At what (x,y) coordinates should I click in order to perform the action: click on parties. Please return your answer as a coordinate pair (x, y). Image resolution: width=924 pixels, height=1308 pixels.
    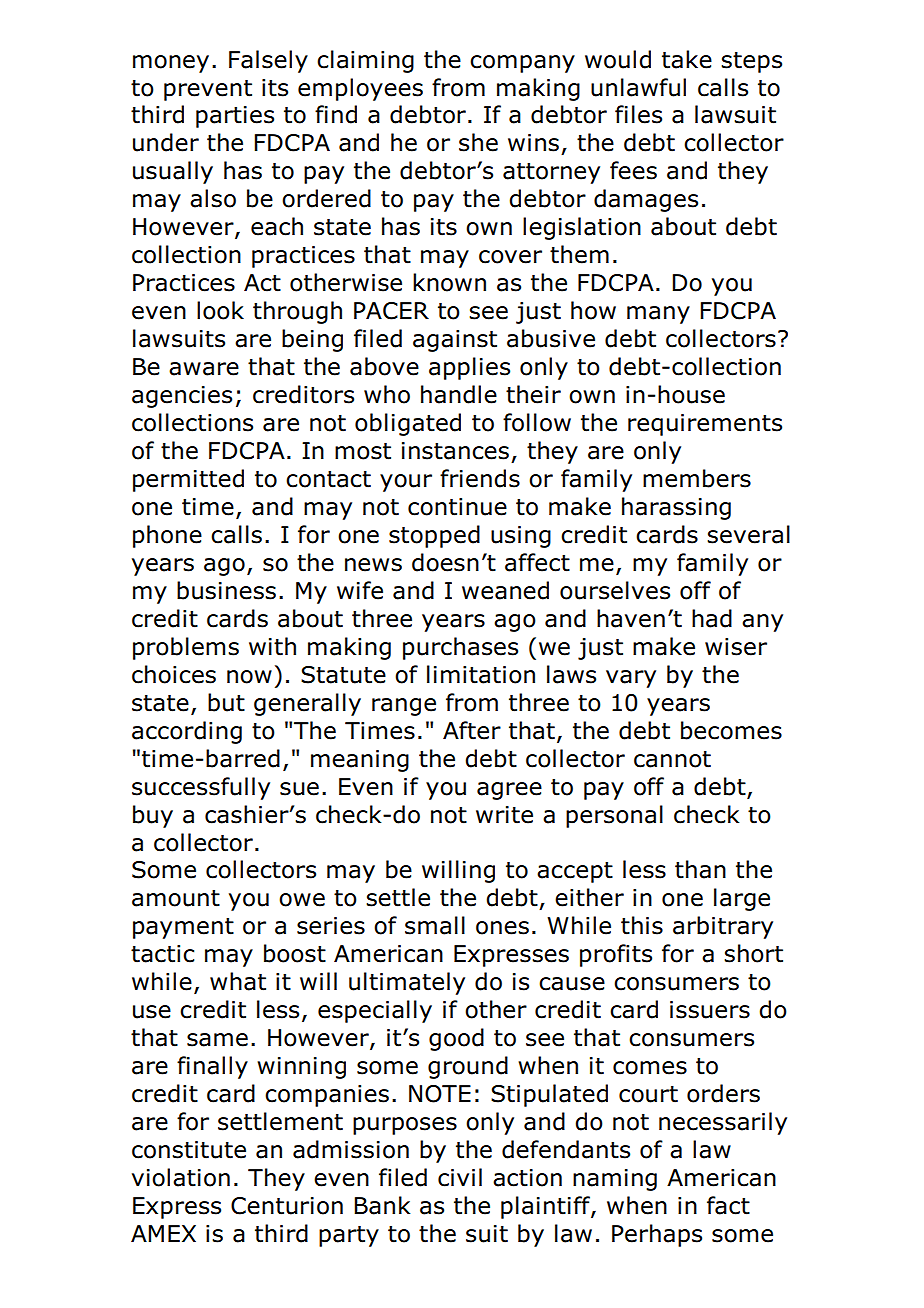
    Looking at the image, I should click on (235, 117).
